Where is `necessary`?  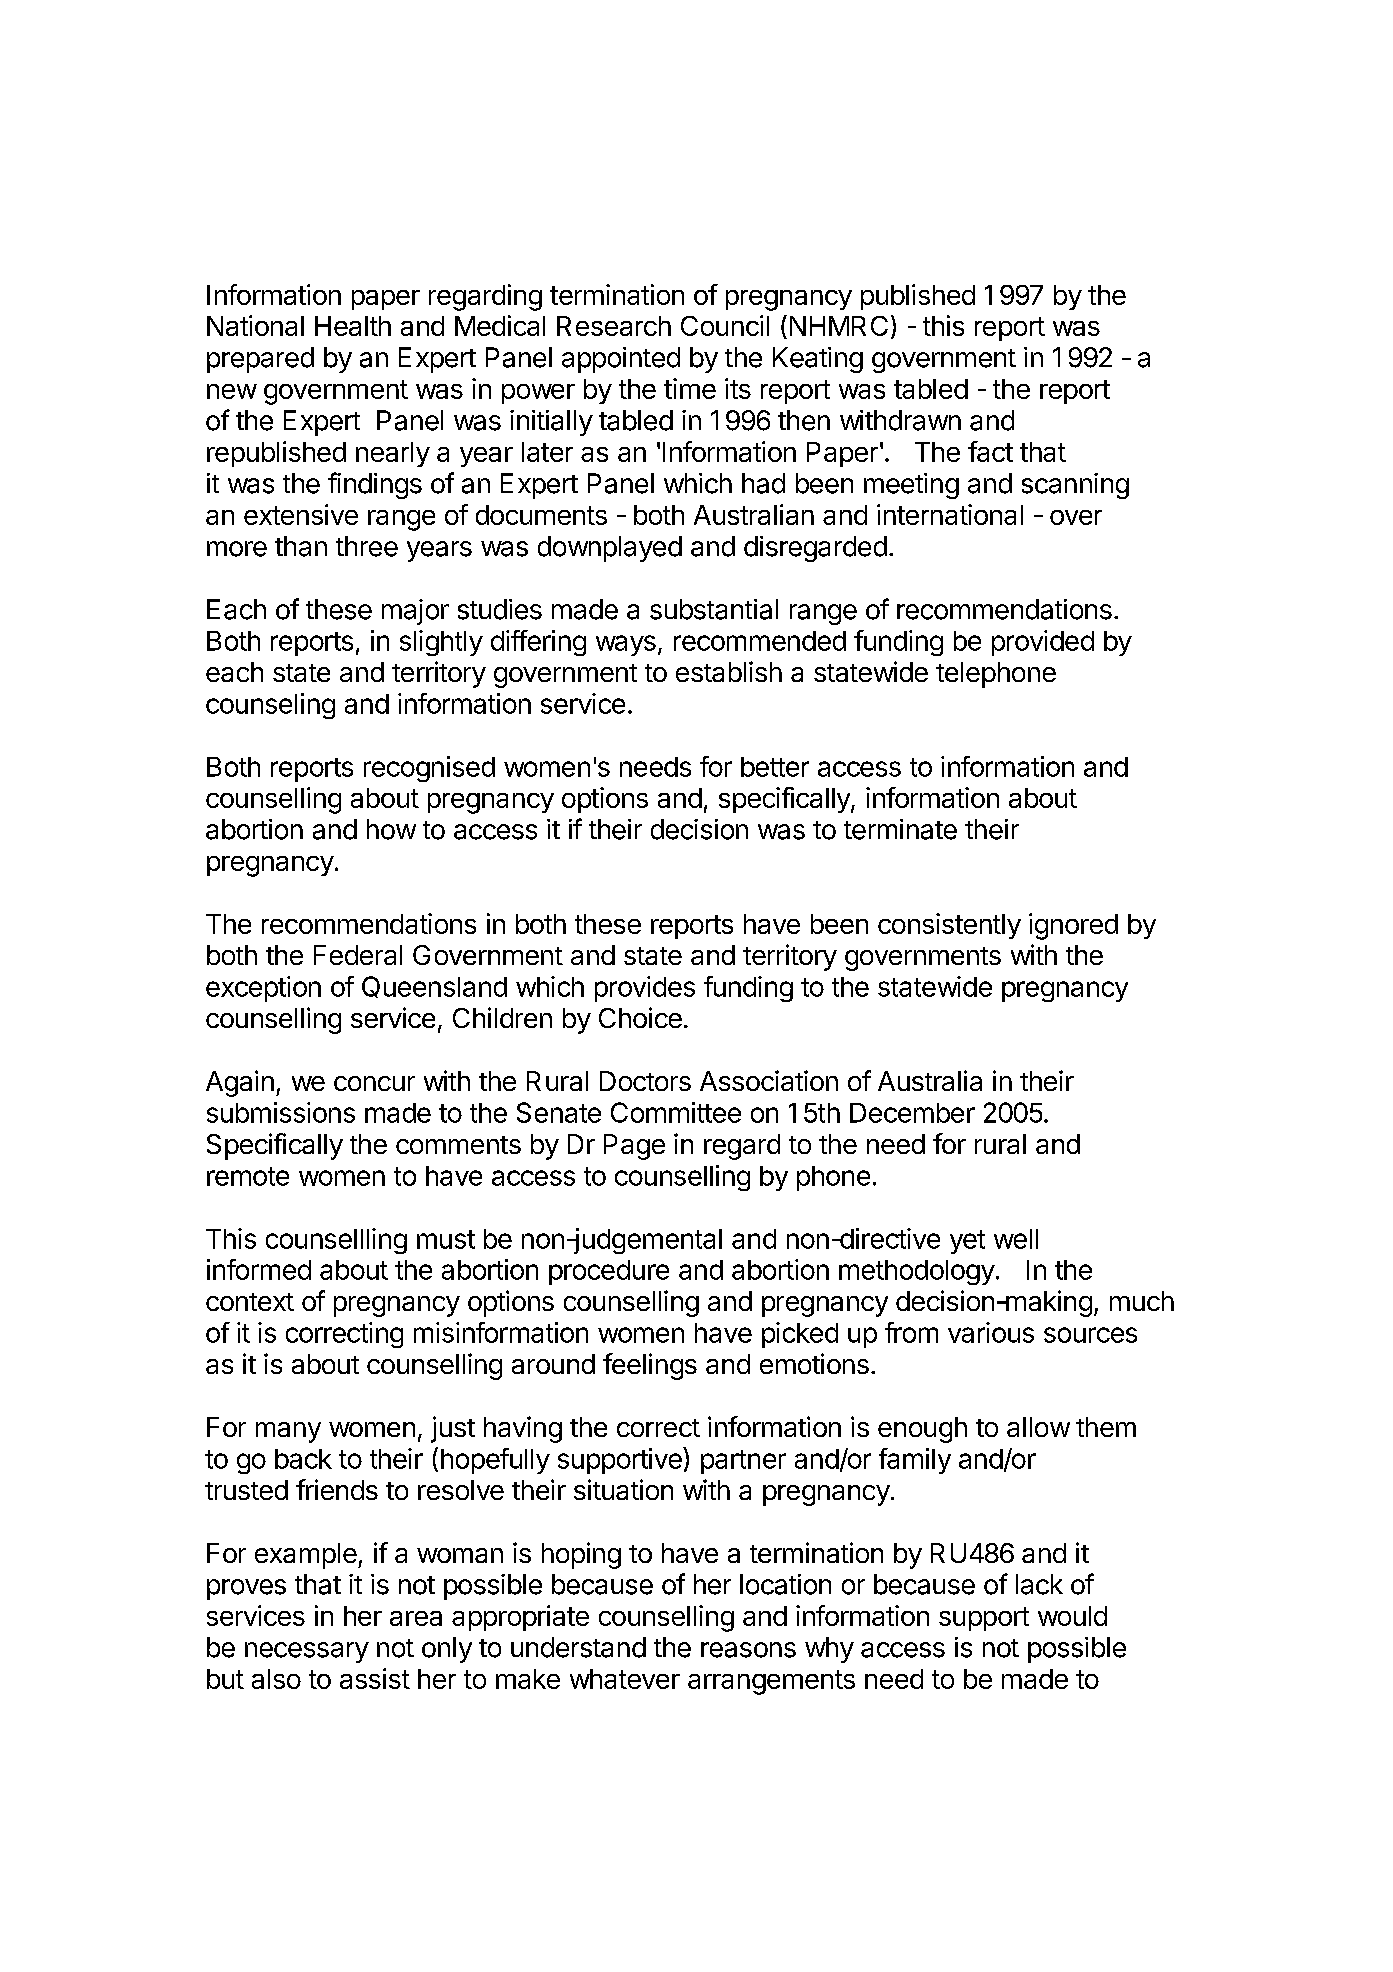 necessary is located at coordinates (307, 1652).
